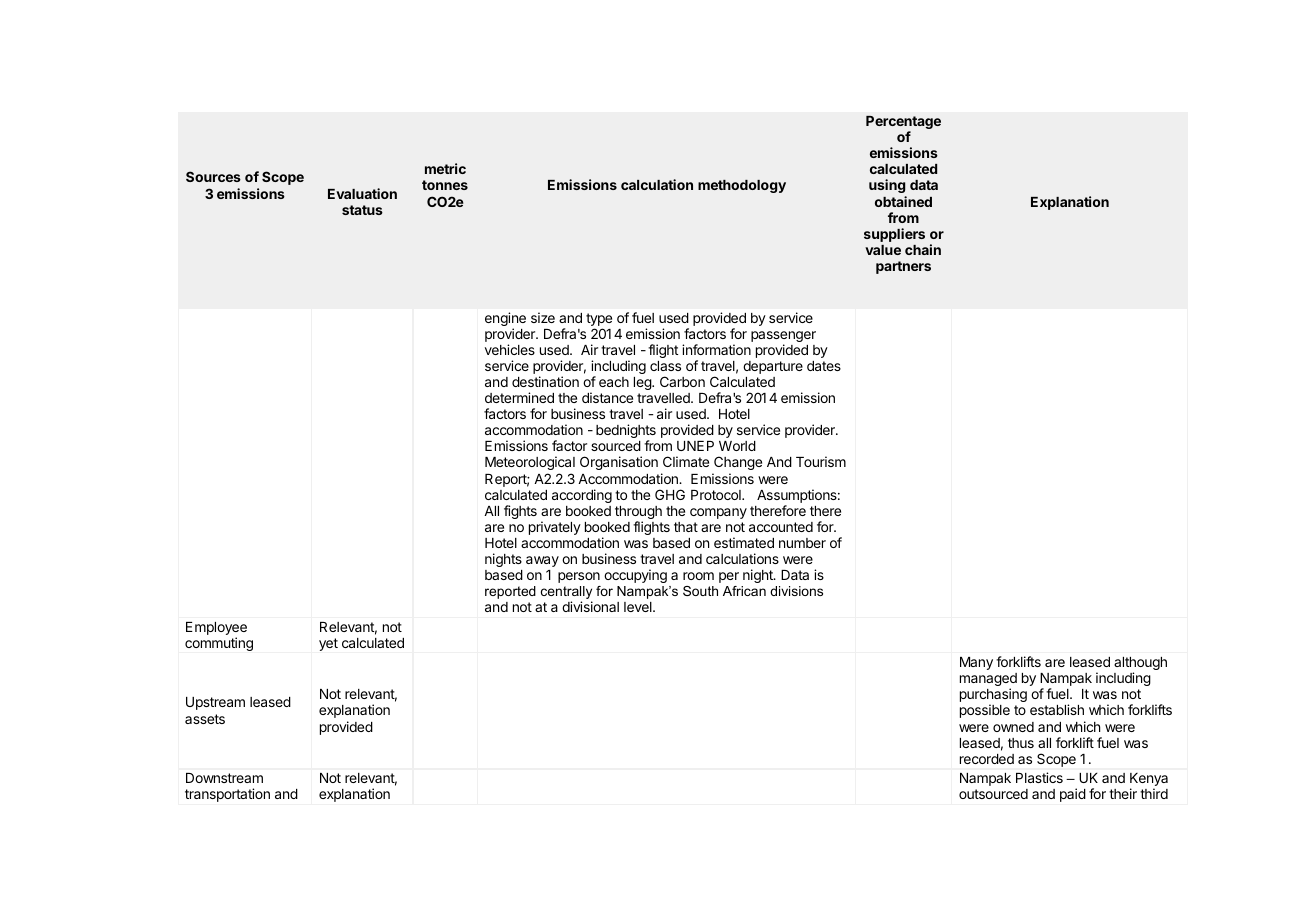 The image size is (1308, 924). Describe the element at coordinates (742, 186) in the document. I see `methodology` at that location.
